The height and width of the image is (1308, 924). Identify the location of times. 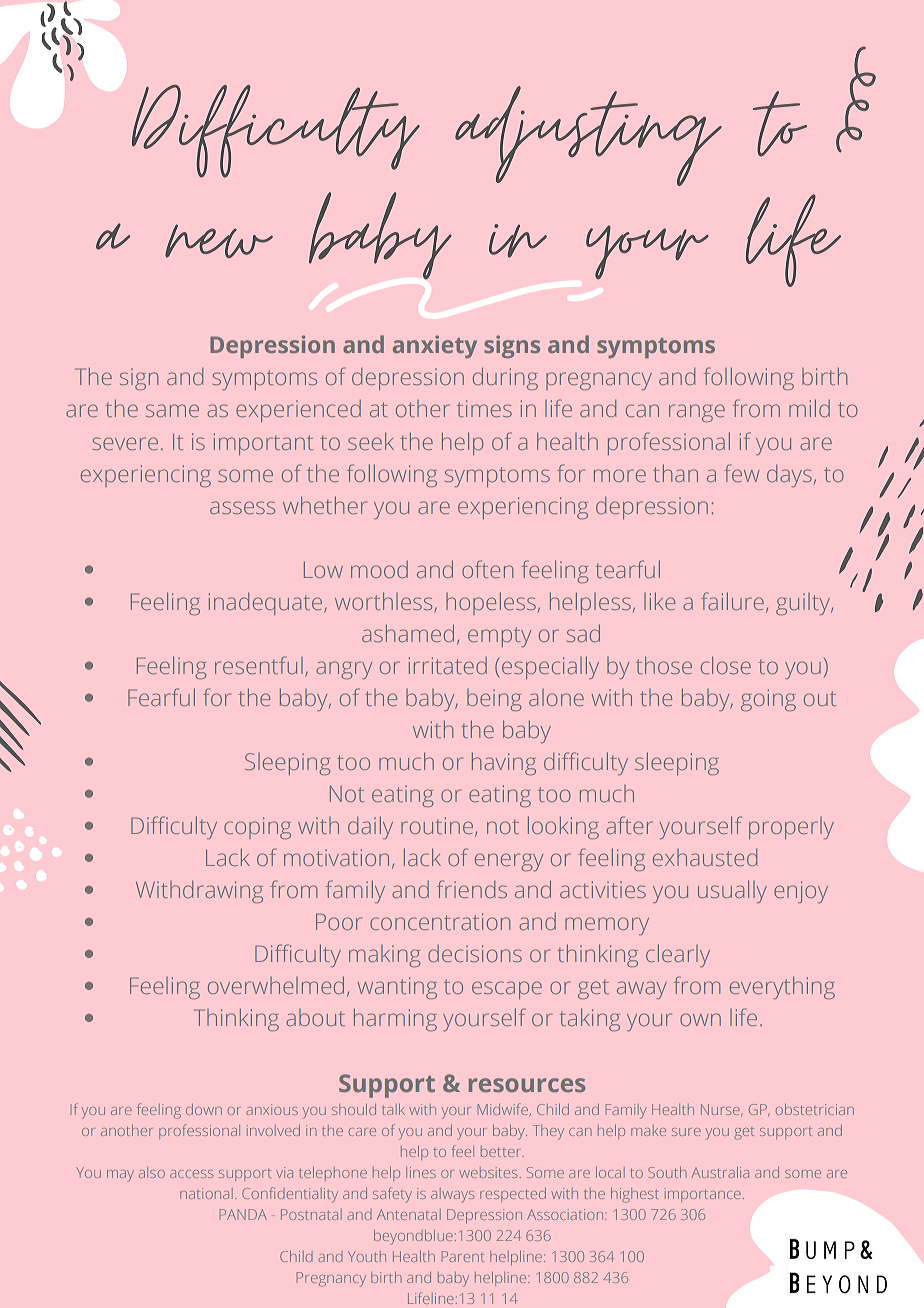
(484, 408).
